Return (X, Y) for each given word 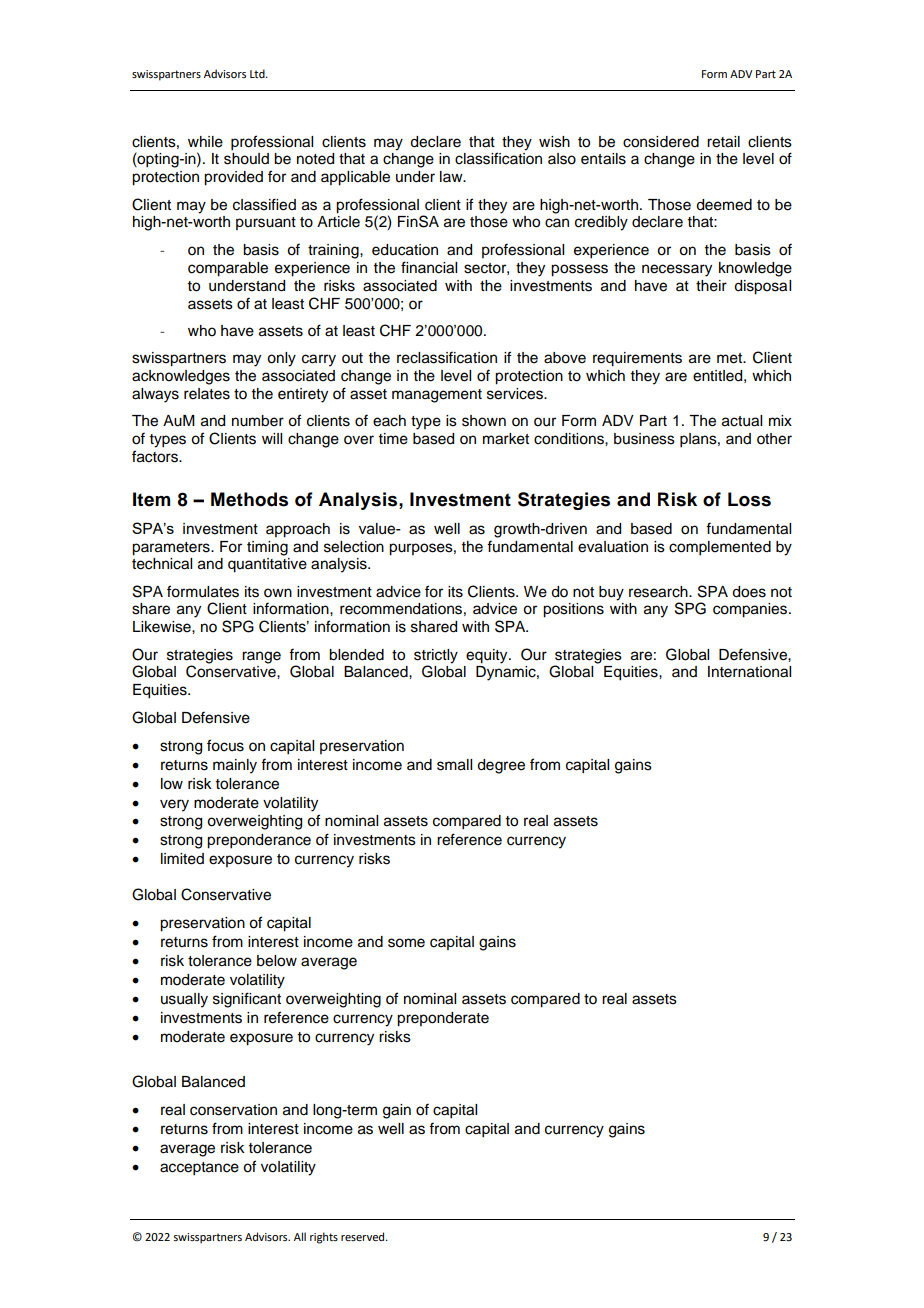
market (506, 439)
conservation (233, 1110)
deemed (724, 205)
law (452, 176)
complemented (720, 548)
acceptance (199, 1169)
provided (233, 178)
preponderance (259, 841)
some (406, 943)
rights (324, 1238)
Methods (249, 499)
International (749, 672)
